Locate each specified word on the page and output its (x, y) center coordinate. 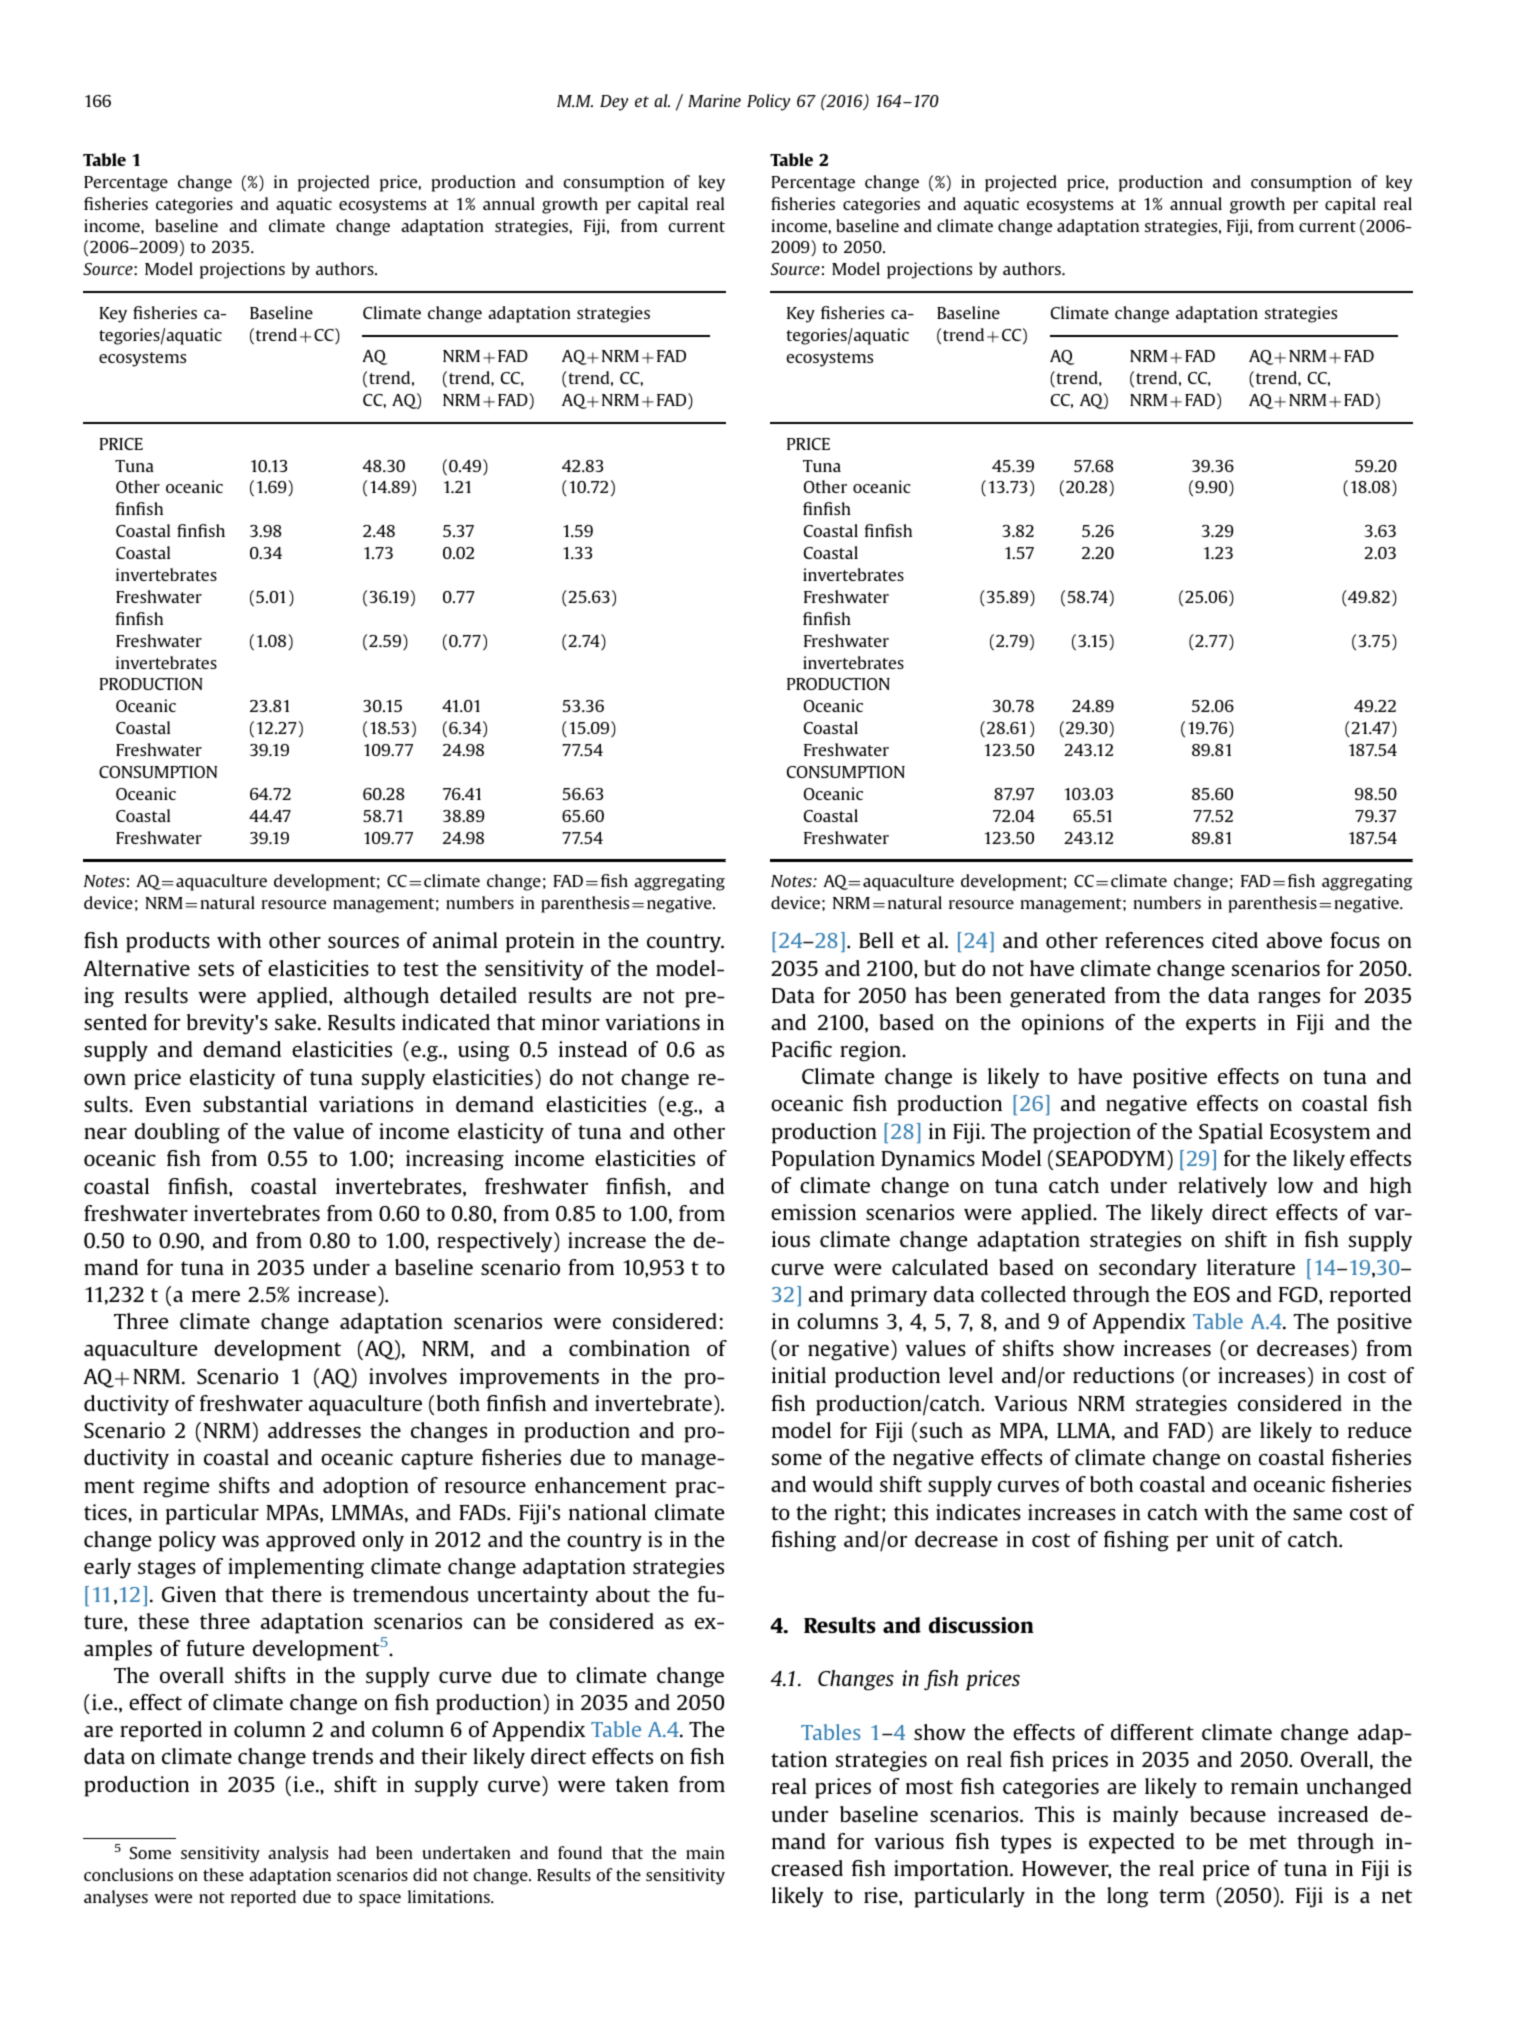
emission (813, 1212)
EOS (1211, 1294)
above (1294, 940)
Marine (714, 100)
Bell (876, 940)
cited (1235, 940)
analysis (298, 1854)
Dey (614, 103)
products (168, 942)
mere (216, 1296)
